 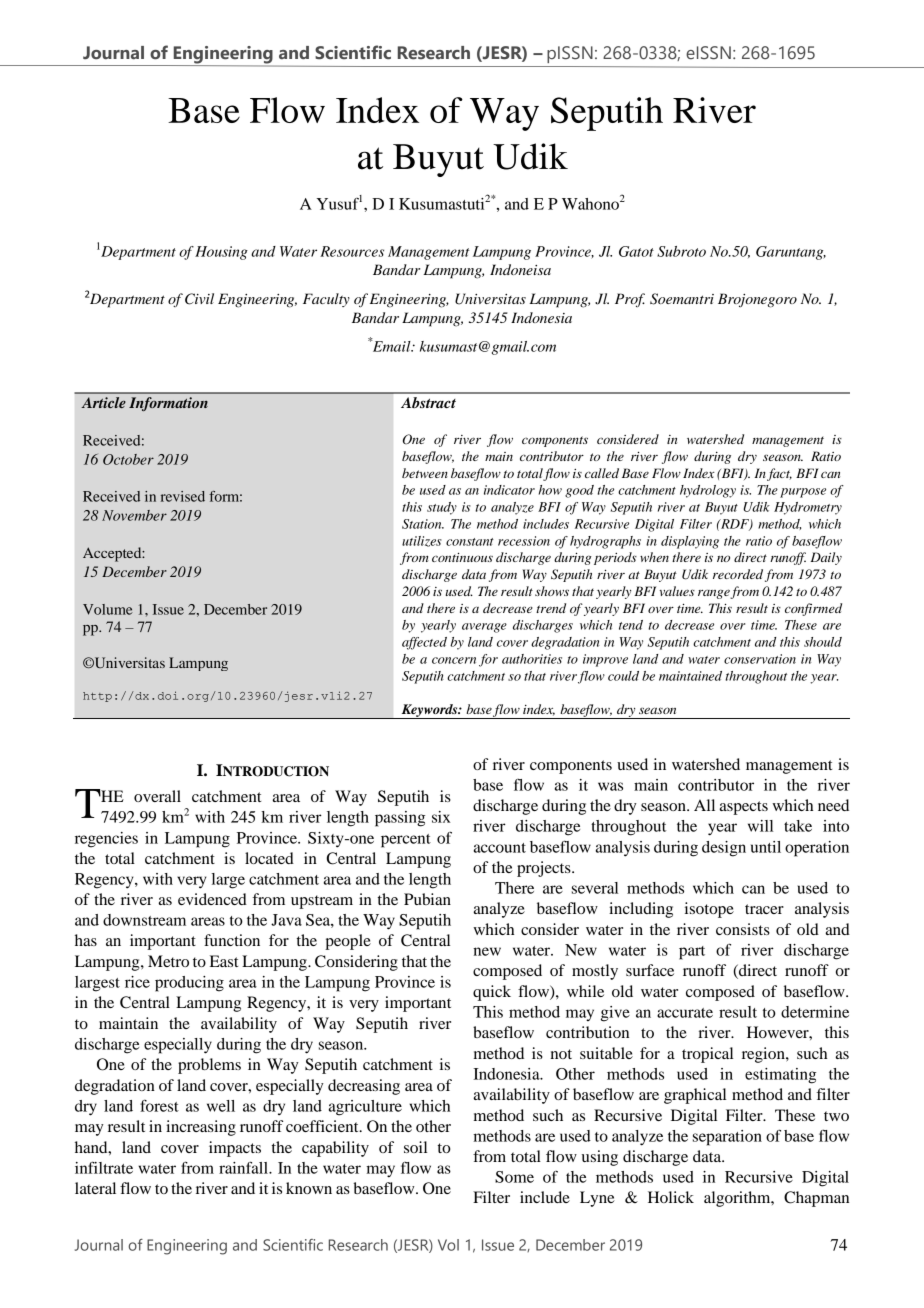 I want to click on Prof, so click(x=630, y=300).
